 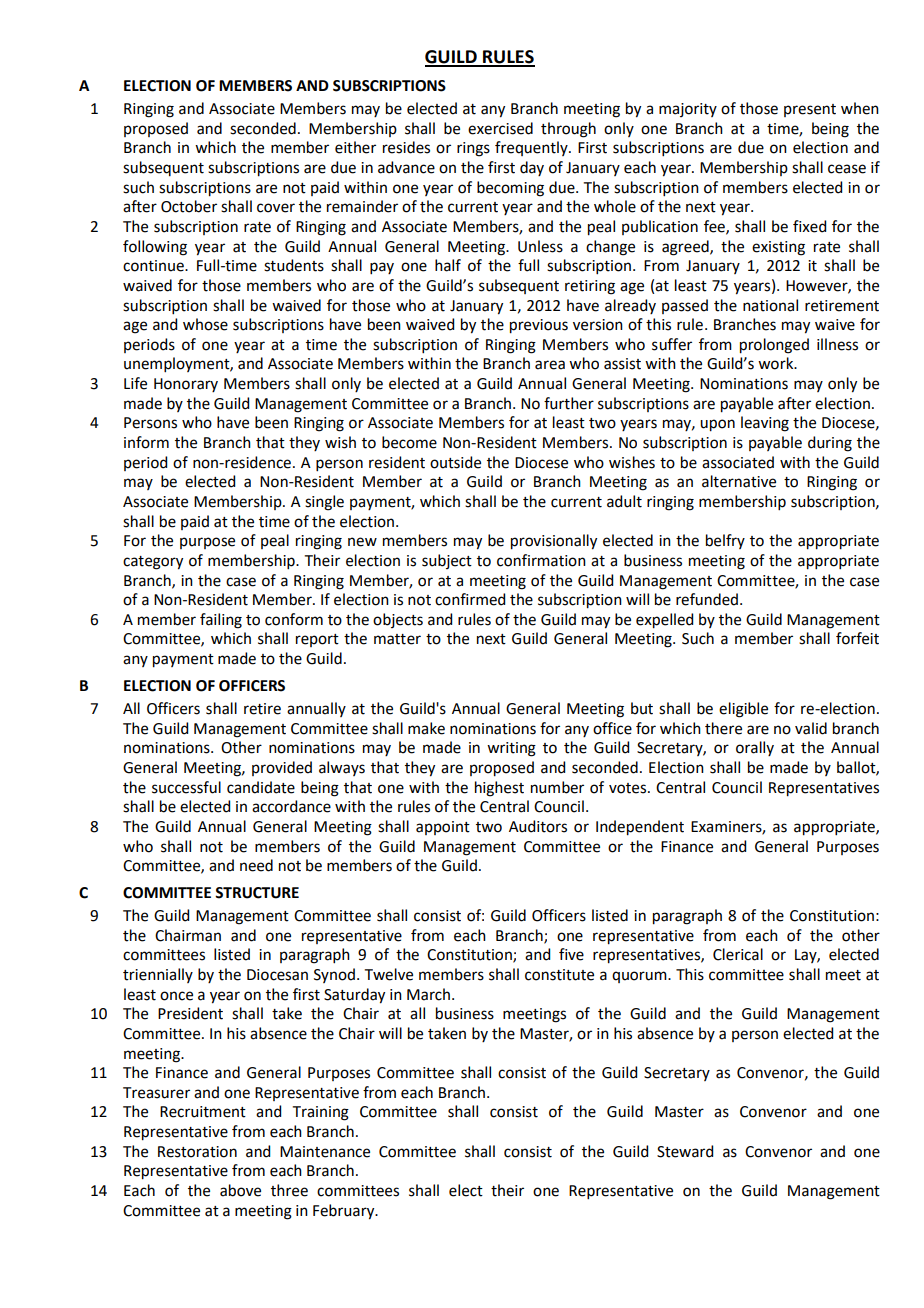 I want to click on cease, so click(x=847, y=169).
